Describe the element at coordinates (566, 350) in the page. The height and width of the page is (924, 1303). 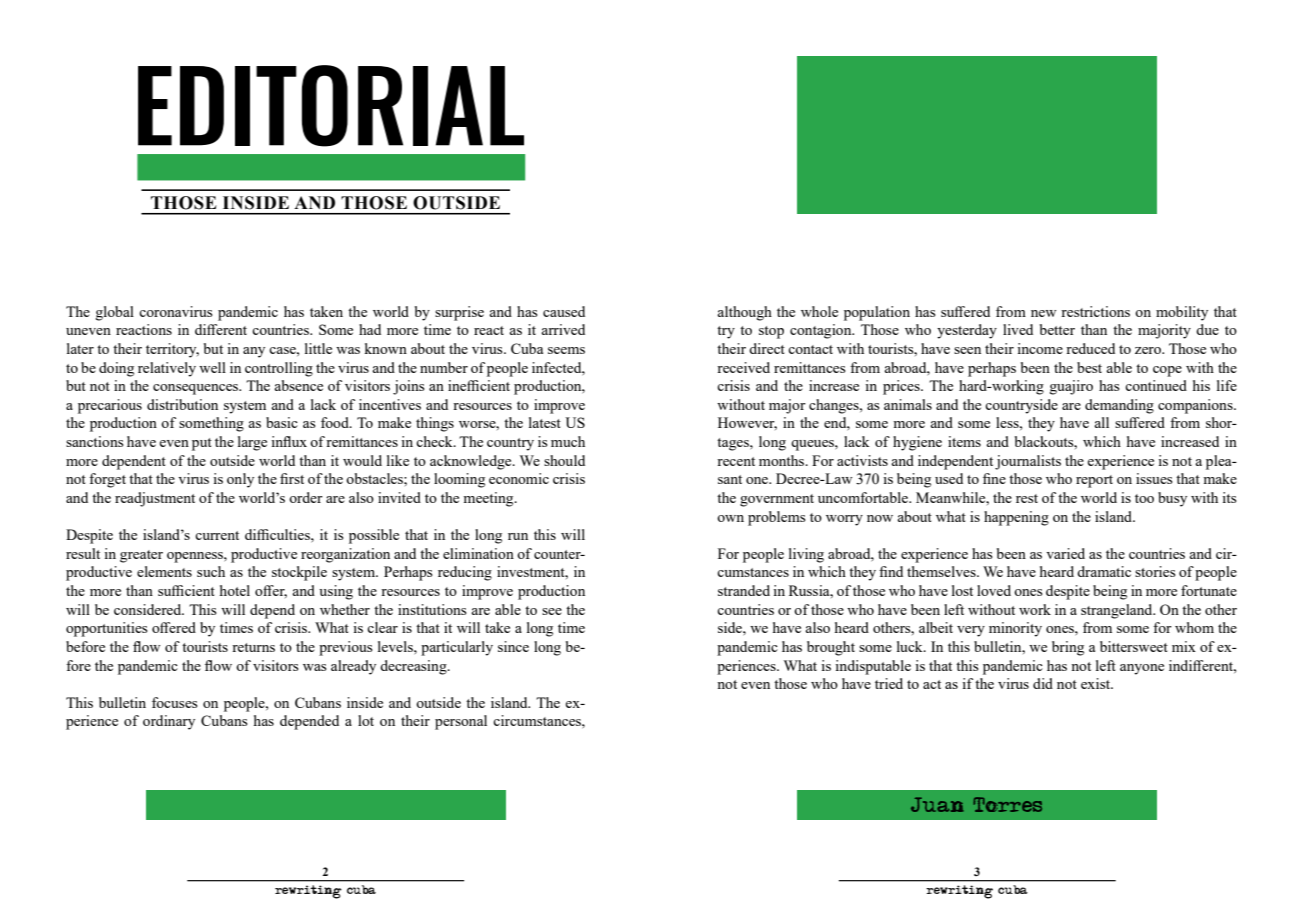
I see `seems` at that location.
